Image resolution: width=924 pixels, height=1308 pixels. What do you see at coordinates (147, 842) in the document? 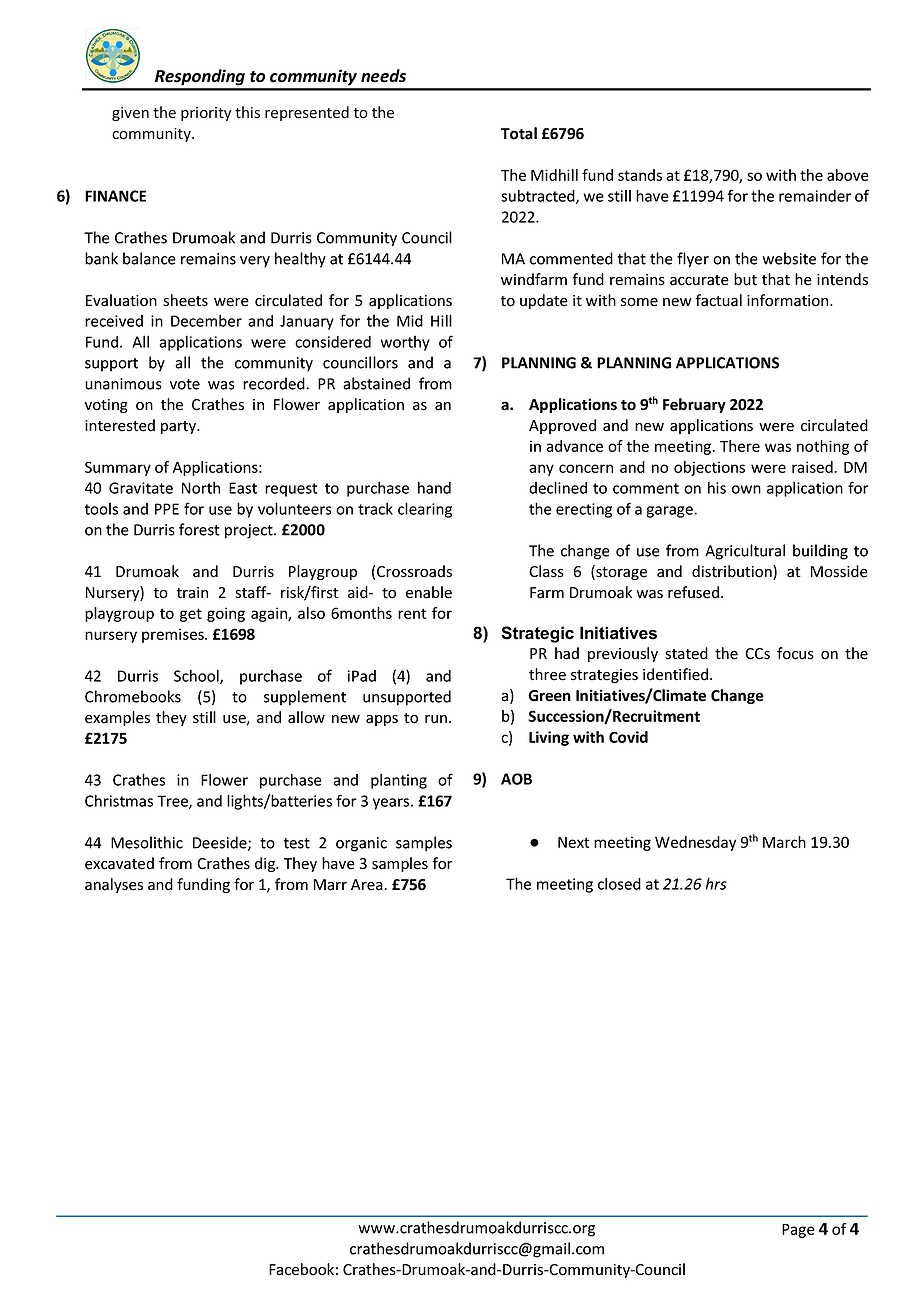
I see `Mesolithic` at bounding box center [147, 842].
